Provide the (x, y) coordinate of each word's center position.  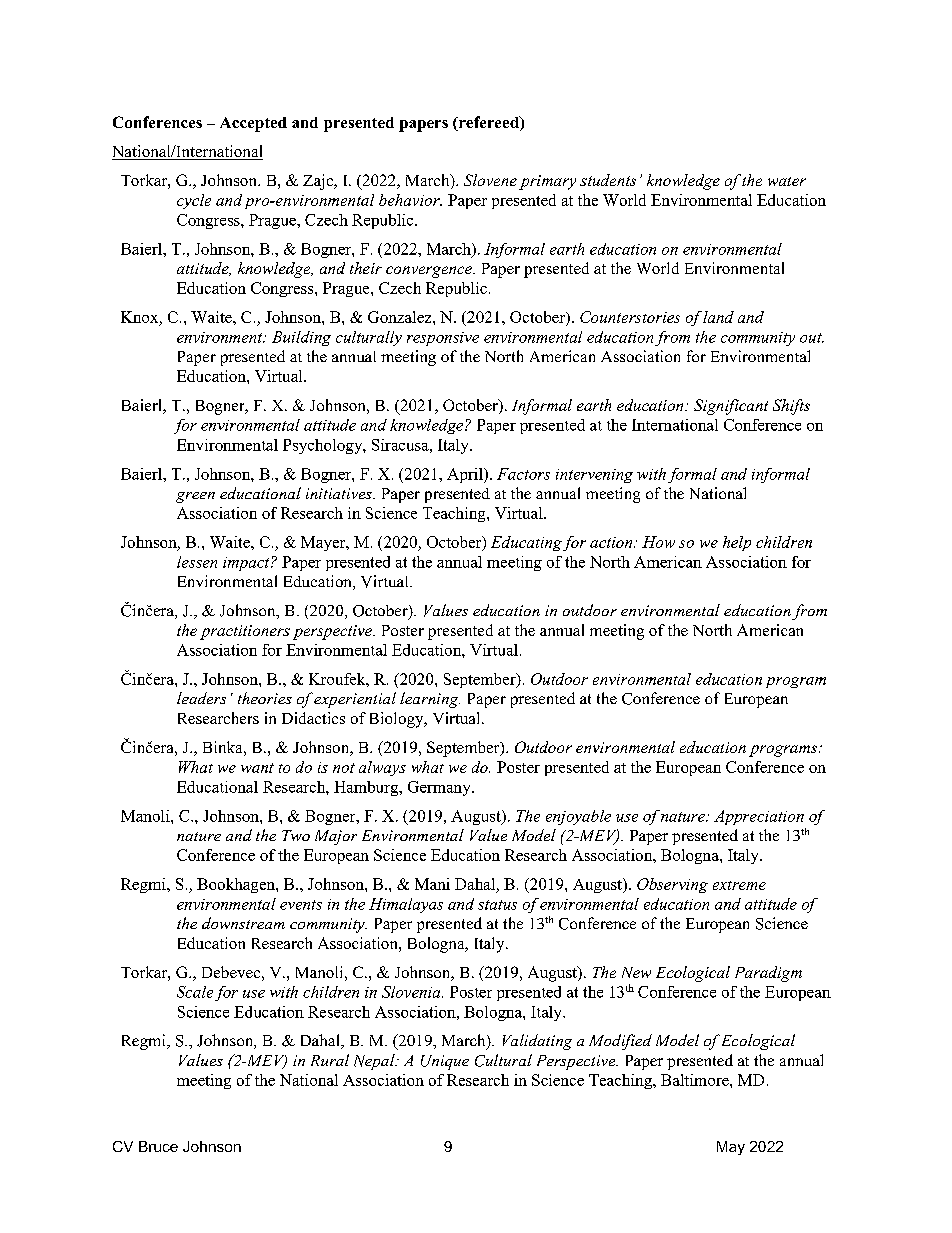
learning (430, 700)
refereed (488, 123)
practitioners (245, 632)
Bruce (158, 1146)
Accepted (253, 124)
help (737, 543)
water (787, 181)
